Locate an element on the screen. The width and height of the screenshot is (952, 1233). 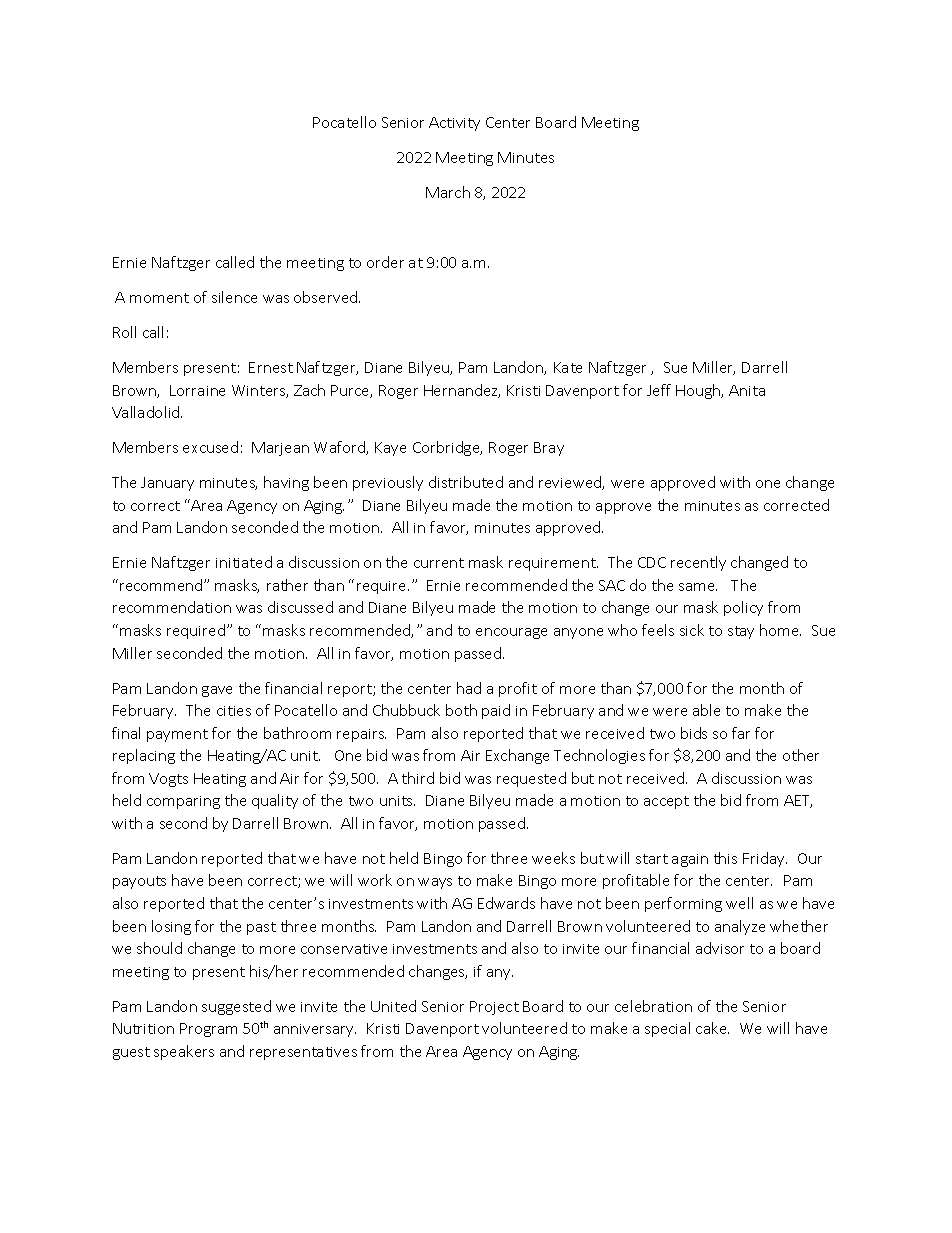
Activity is located at coordinates (454, 124).
